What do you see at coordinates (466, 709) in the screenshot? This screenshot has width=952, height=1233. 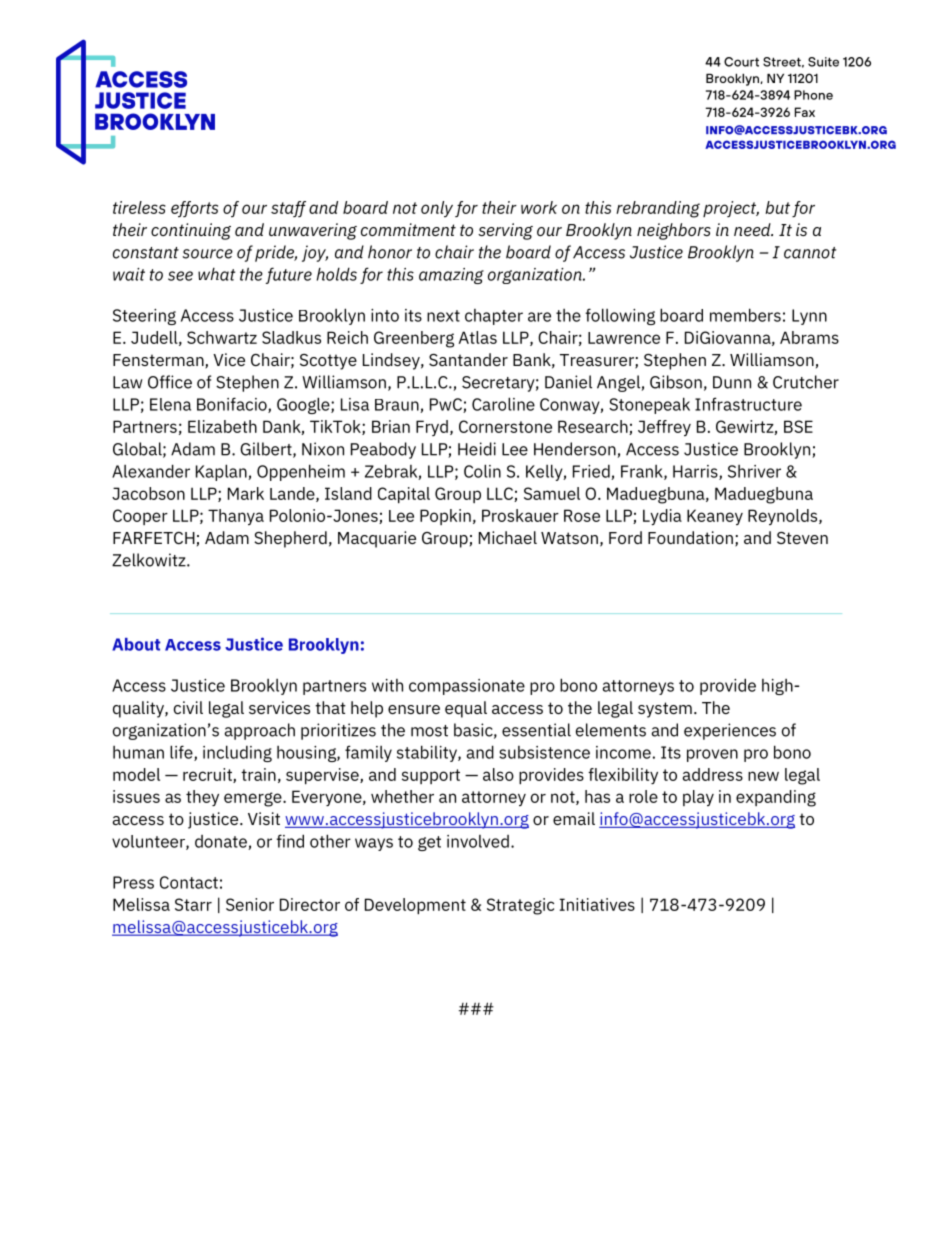 I see `equal` at bounding box center [466, 709].
